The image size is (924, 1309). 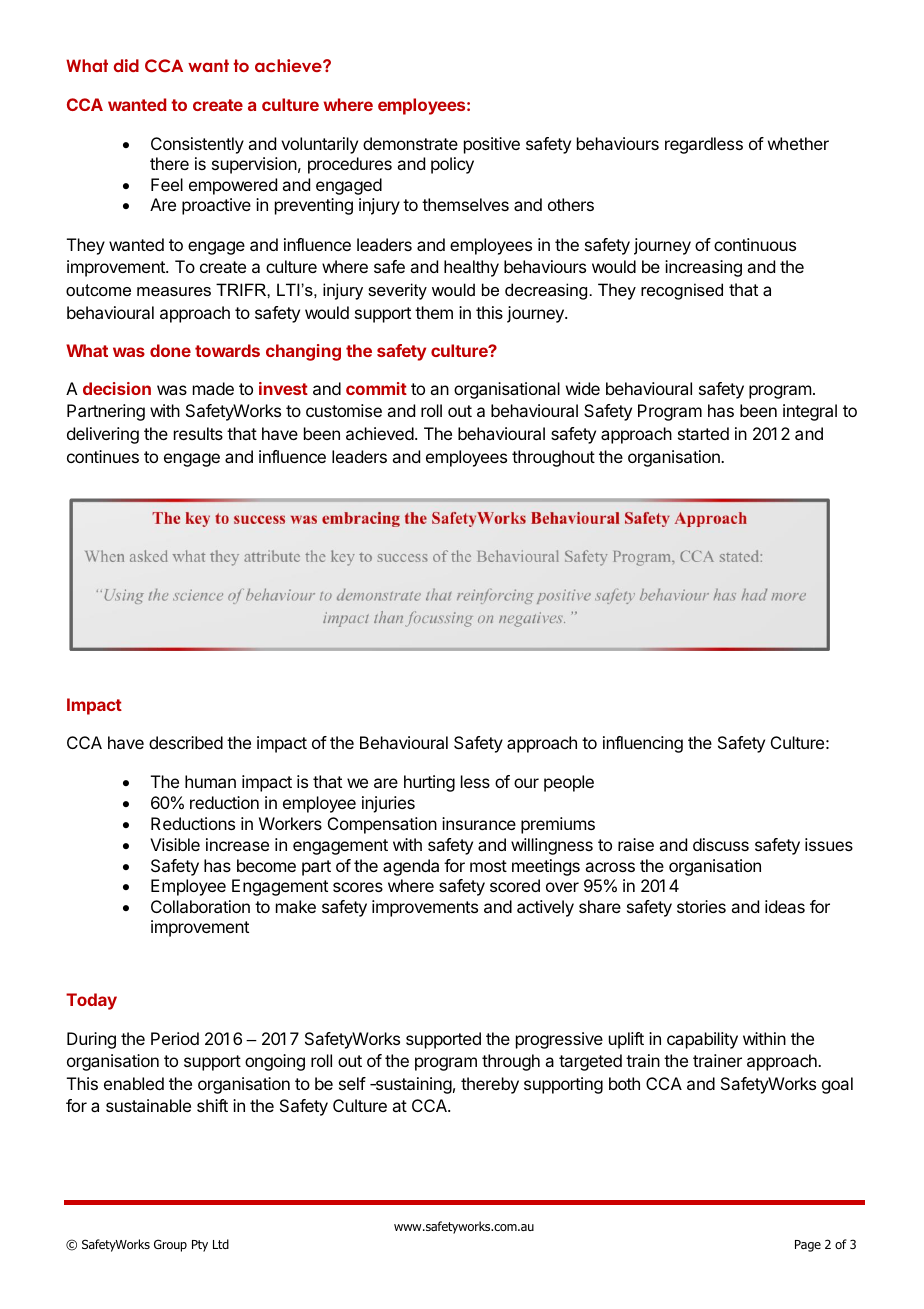 I want to click on commit, so click(x=376, y=388).
